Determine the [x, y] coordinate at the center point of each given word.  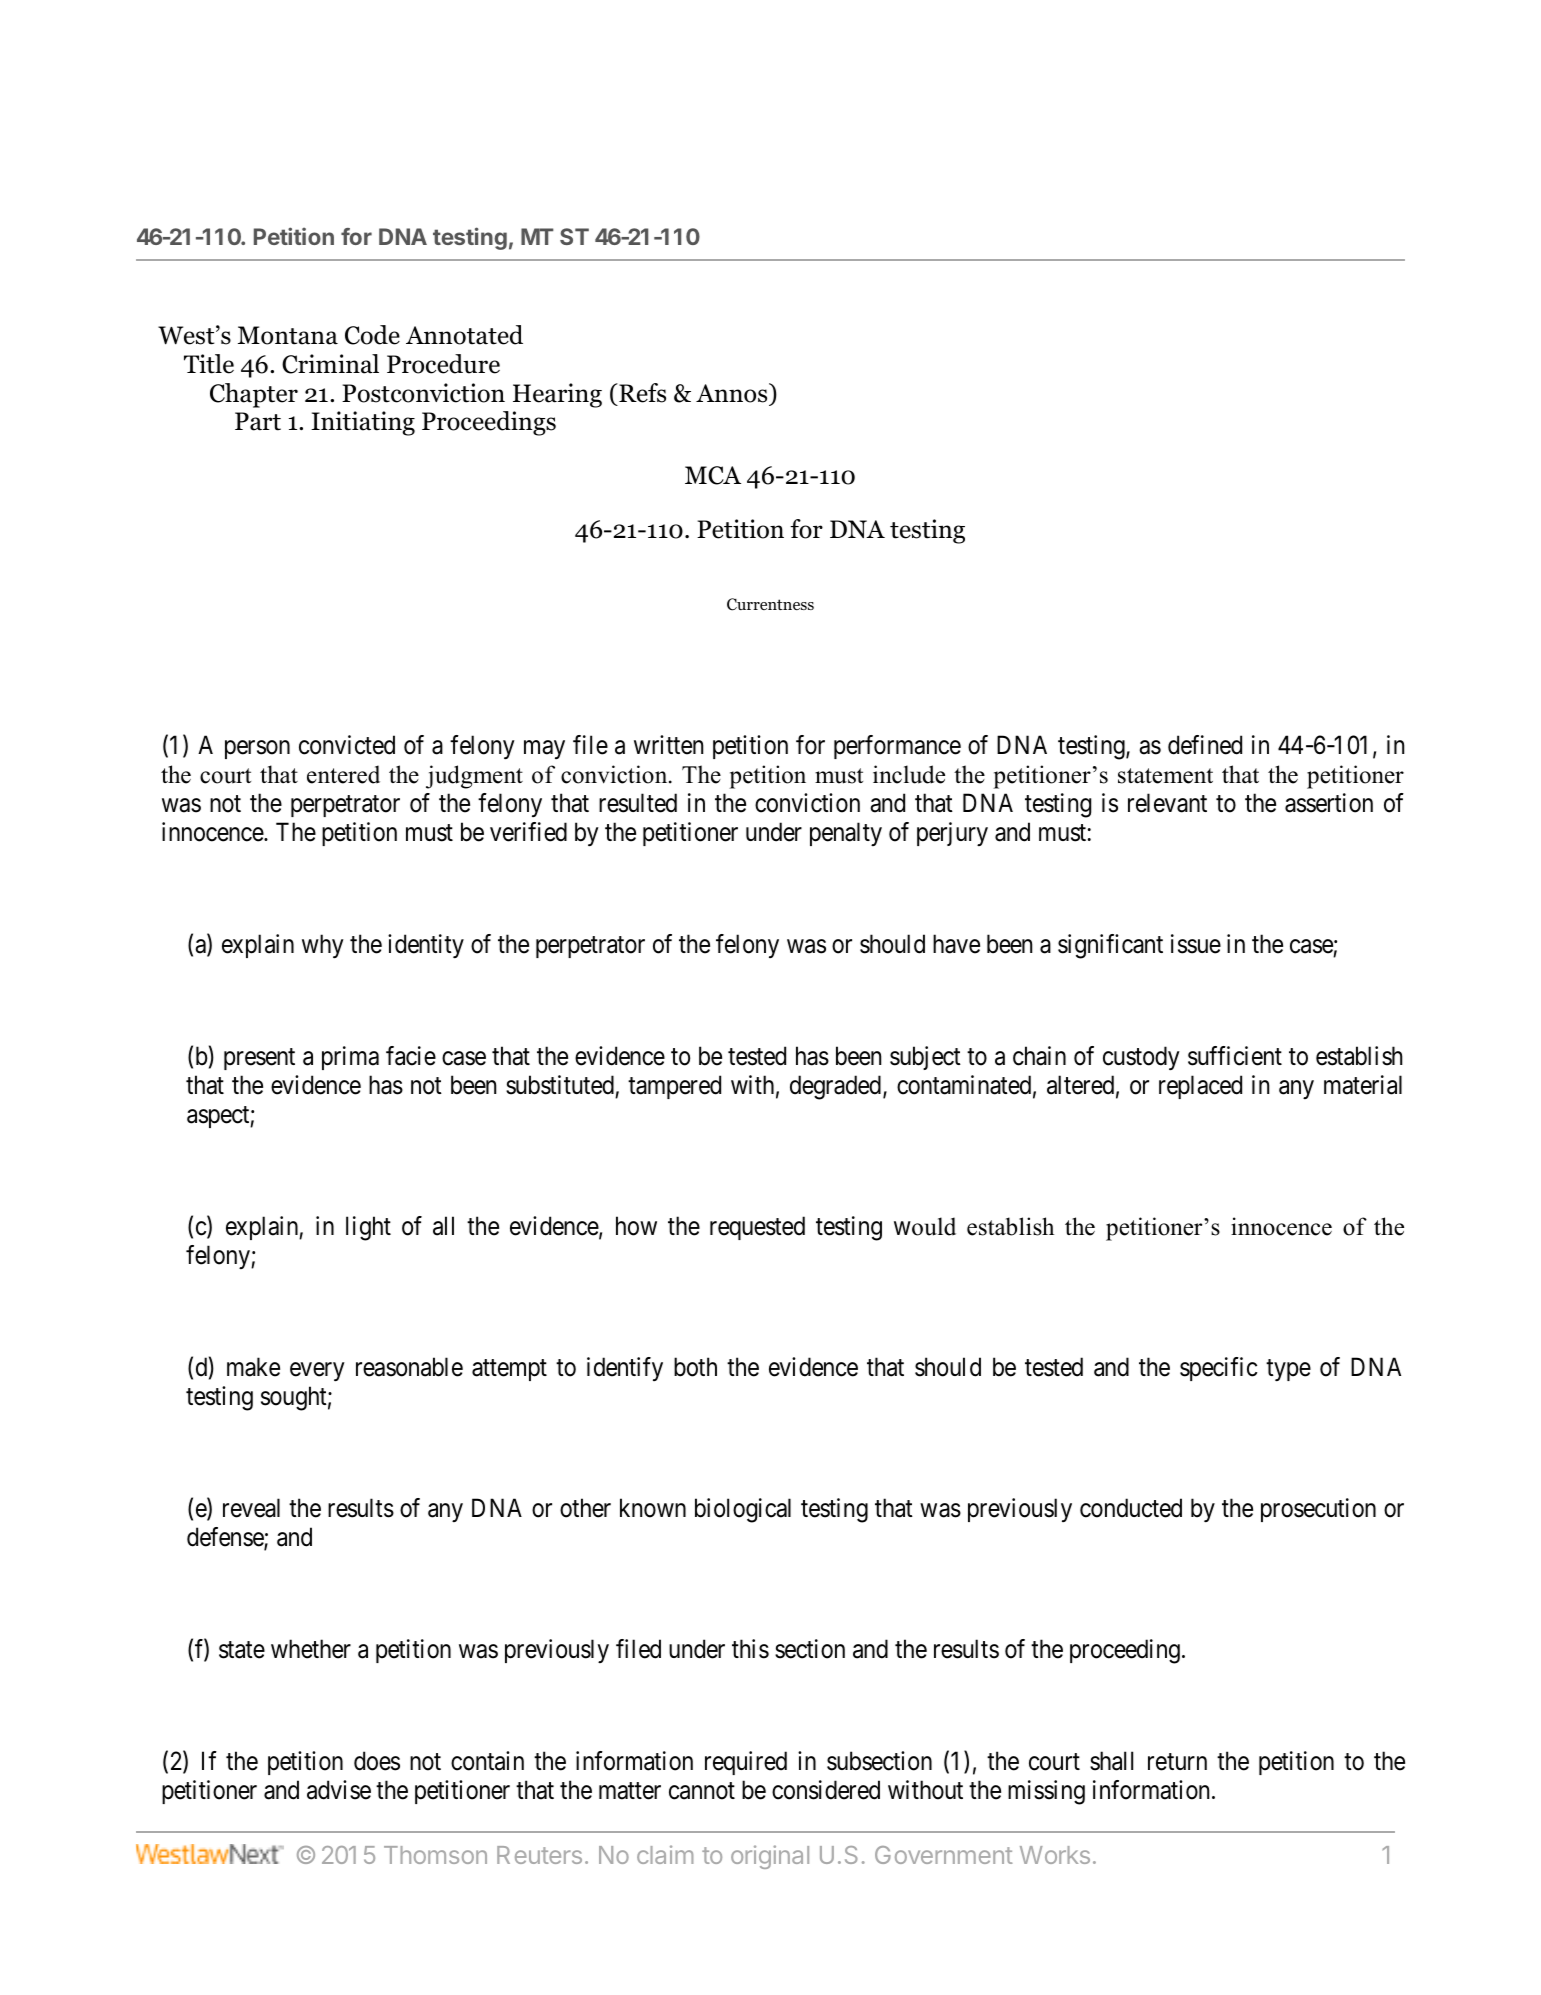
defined [1205, 745]
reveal [251, 1508]
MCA [713, 475]
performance [897, 747]
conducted [1131, 1508]
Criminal [330, 364]
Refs [641, 393]
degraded [835, 1087]
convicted [347, 745]
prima [350, 1058]
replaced [1200, 1087]
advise [339, 1790]
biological [743, 1510]
